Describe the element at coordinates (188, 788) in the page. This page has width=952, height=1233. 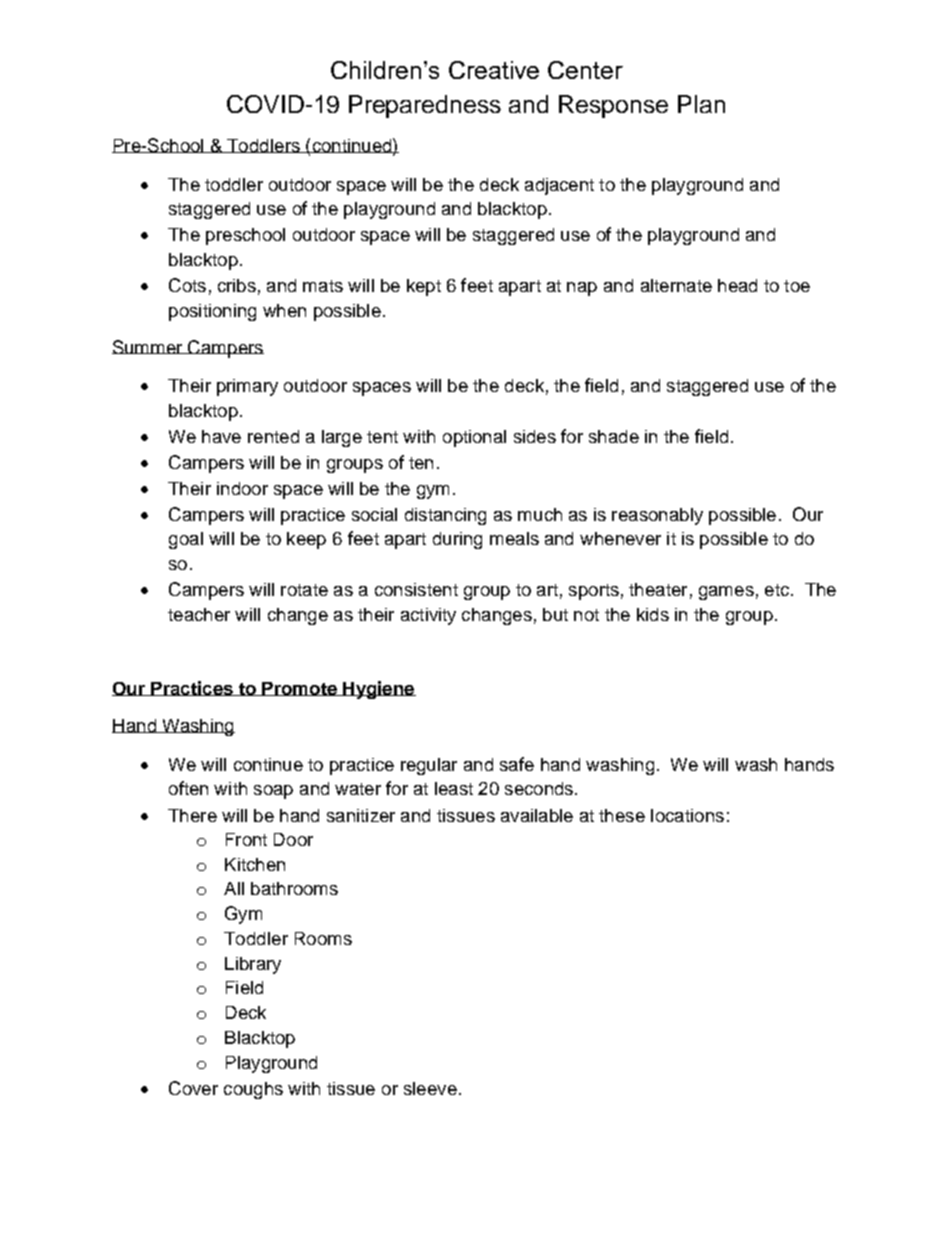
I see `often` at that location.
